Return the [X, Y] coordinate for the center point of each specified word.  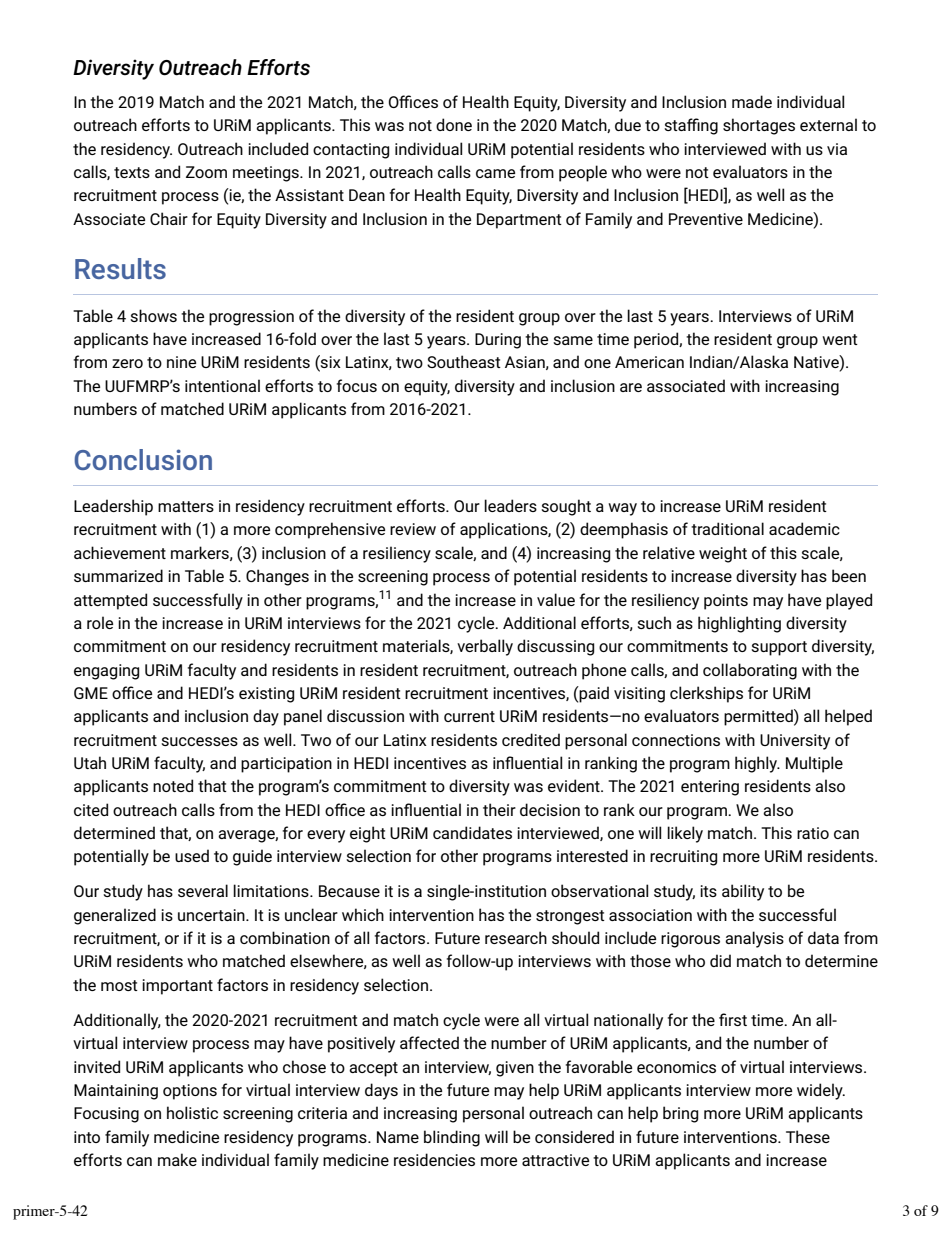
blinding [452, 1138]
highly [757, 764]
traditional [727, 528]
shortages [759, 126]
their [499, 809]
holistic [192, 1112]
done [454, 124]
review [413, 529]
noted [173, 785]
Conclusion [143, 459]
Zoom [206, 172]
